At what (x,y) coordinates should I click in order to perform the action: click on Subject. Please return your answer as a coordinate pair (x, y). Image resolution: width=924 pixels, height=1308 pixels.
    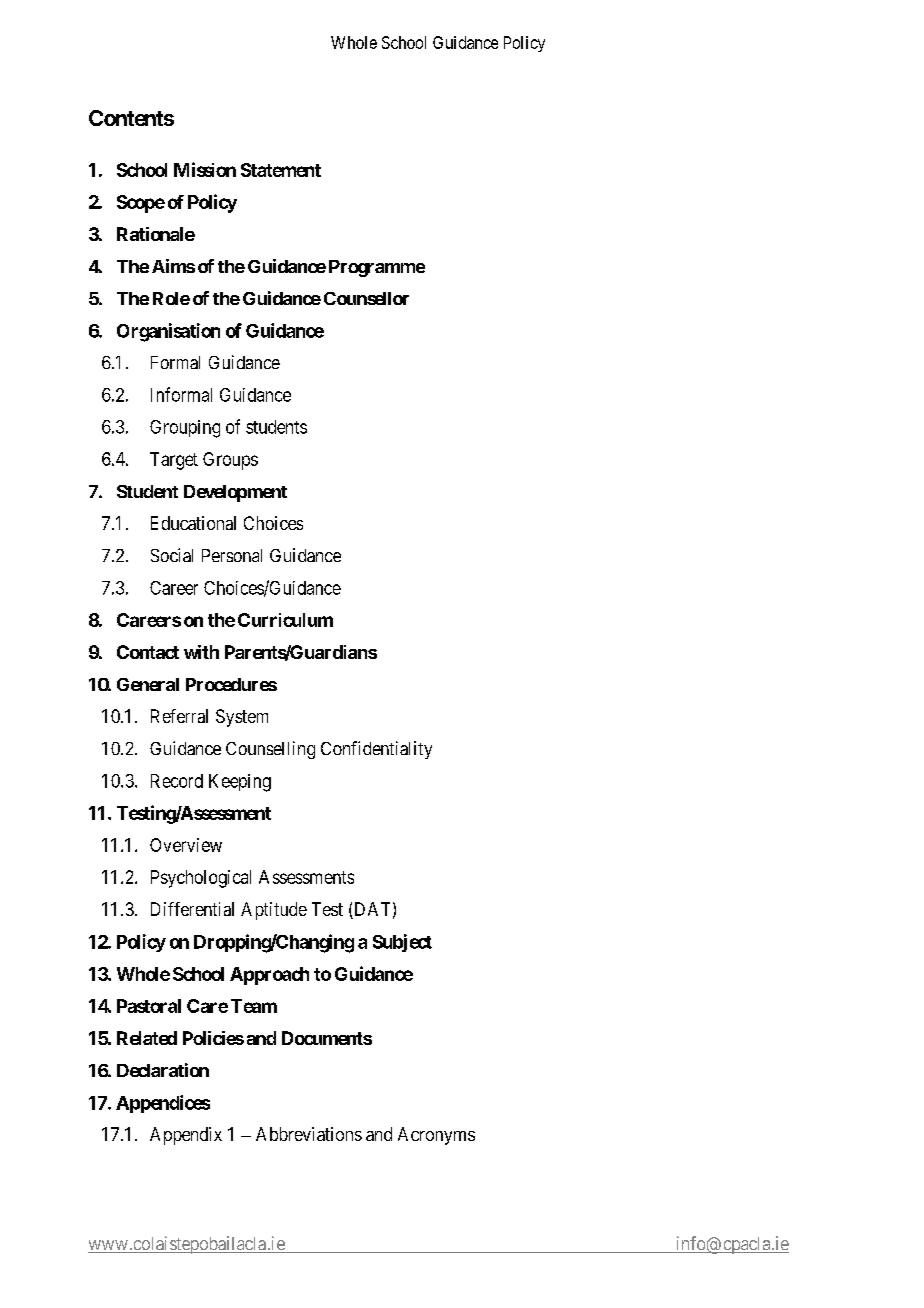
    Looking at the image, I should click on (402, 943).
